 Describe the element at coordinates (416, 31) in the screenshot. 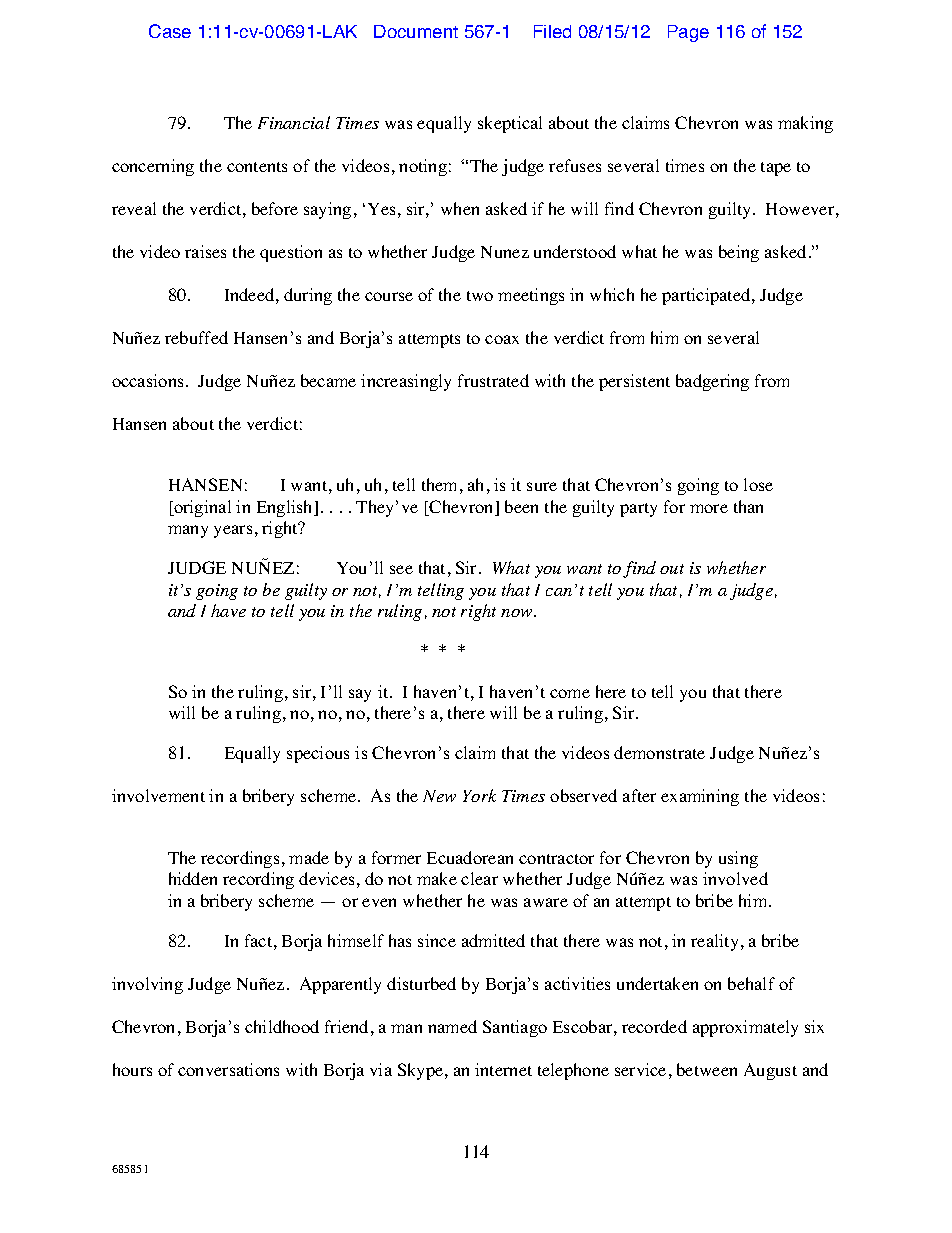

I see `Document` at that location.
